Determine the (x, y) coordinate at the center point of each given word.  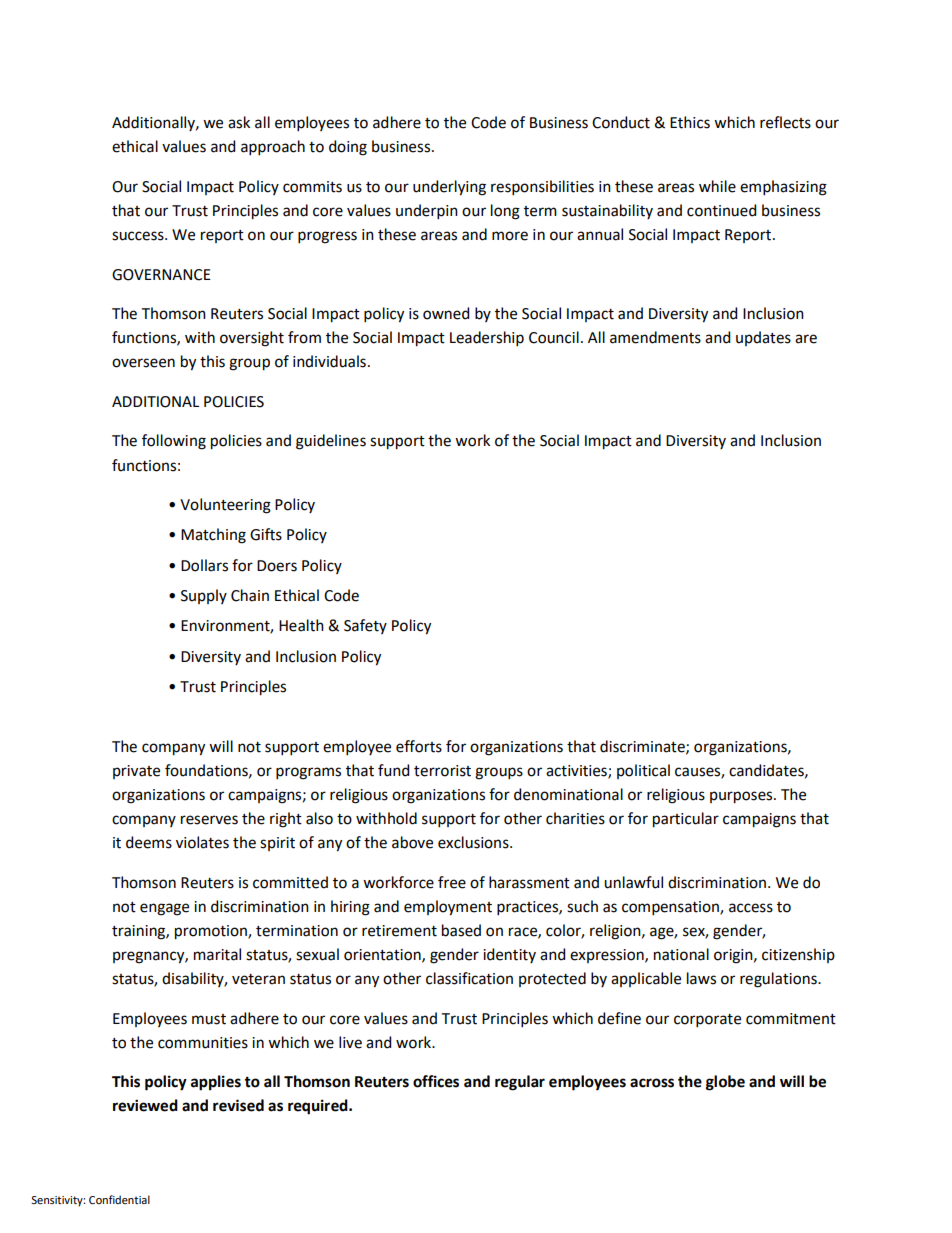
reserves (209, 820)
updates (763, 338)
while (717, 186)
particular (686, 820)
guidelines (331, 442)
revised (238, 1105)
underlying (449, 188)
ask (239, 122)
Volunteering (225, 506)
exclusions (474, 842)
